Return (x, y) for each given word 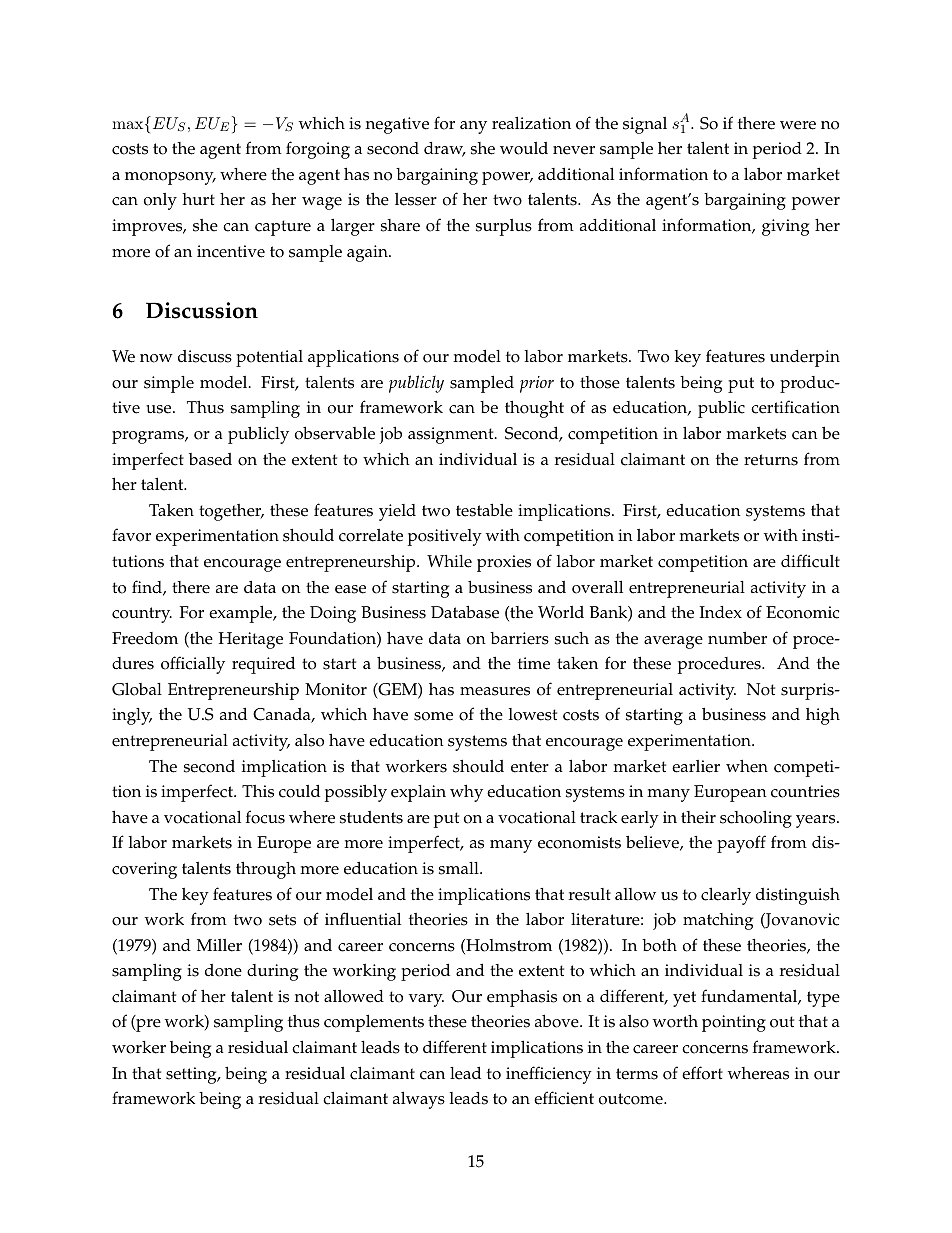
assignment (452, 435)
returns (771, 460)
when (747, 766)
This (258, 791)
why (466, 793)
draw (445, 149)
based (210, 459)
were (798, 125)
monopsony (170, 178)
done (223, 970)
